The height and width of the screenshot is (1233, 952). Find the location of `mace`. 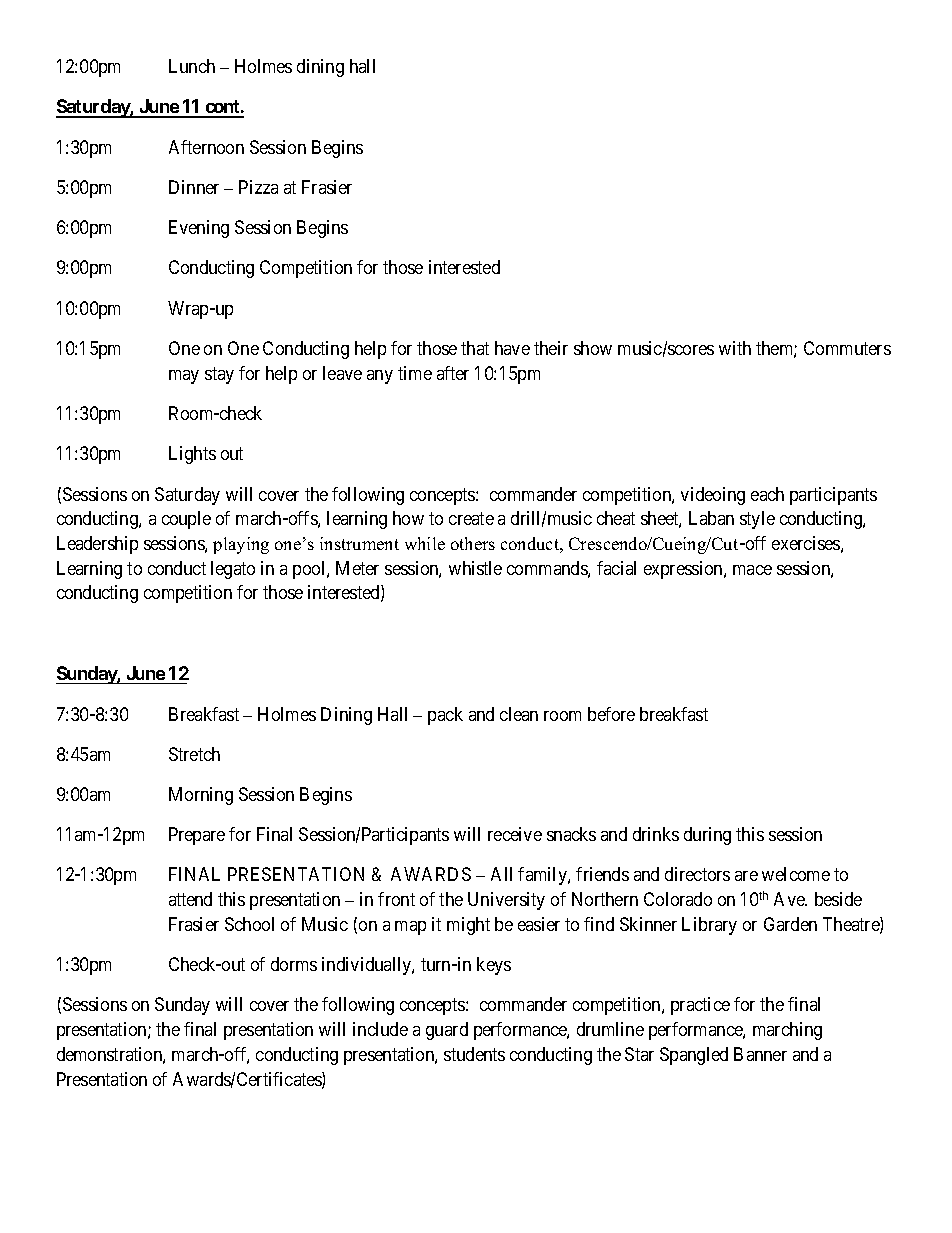

mace is located at coordinates (752, 570).
